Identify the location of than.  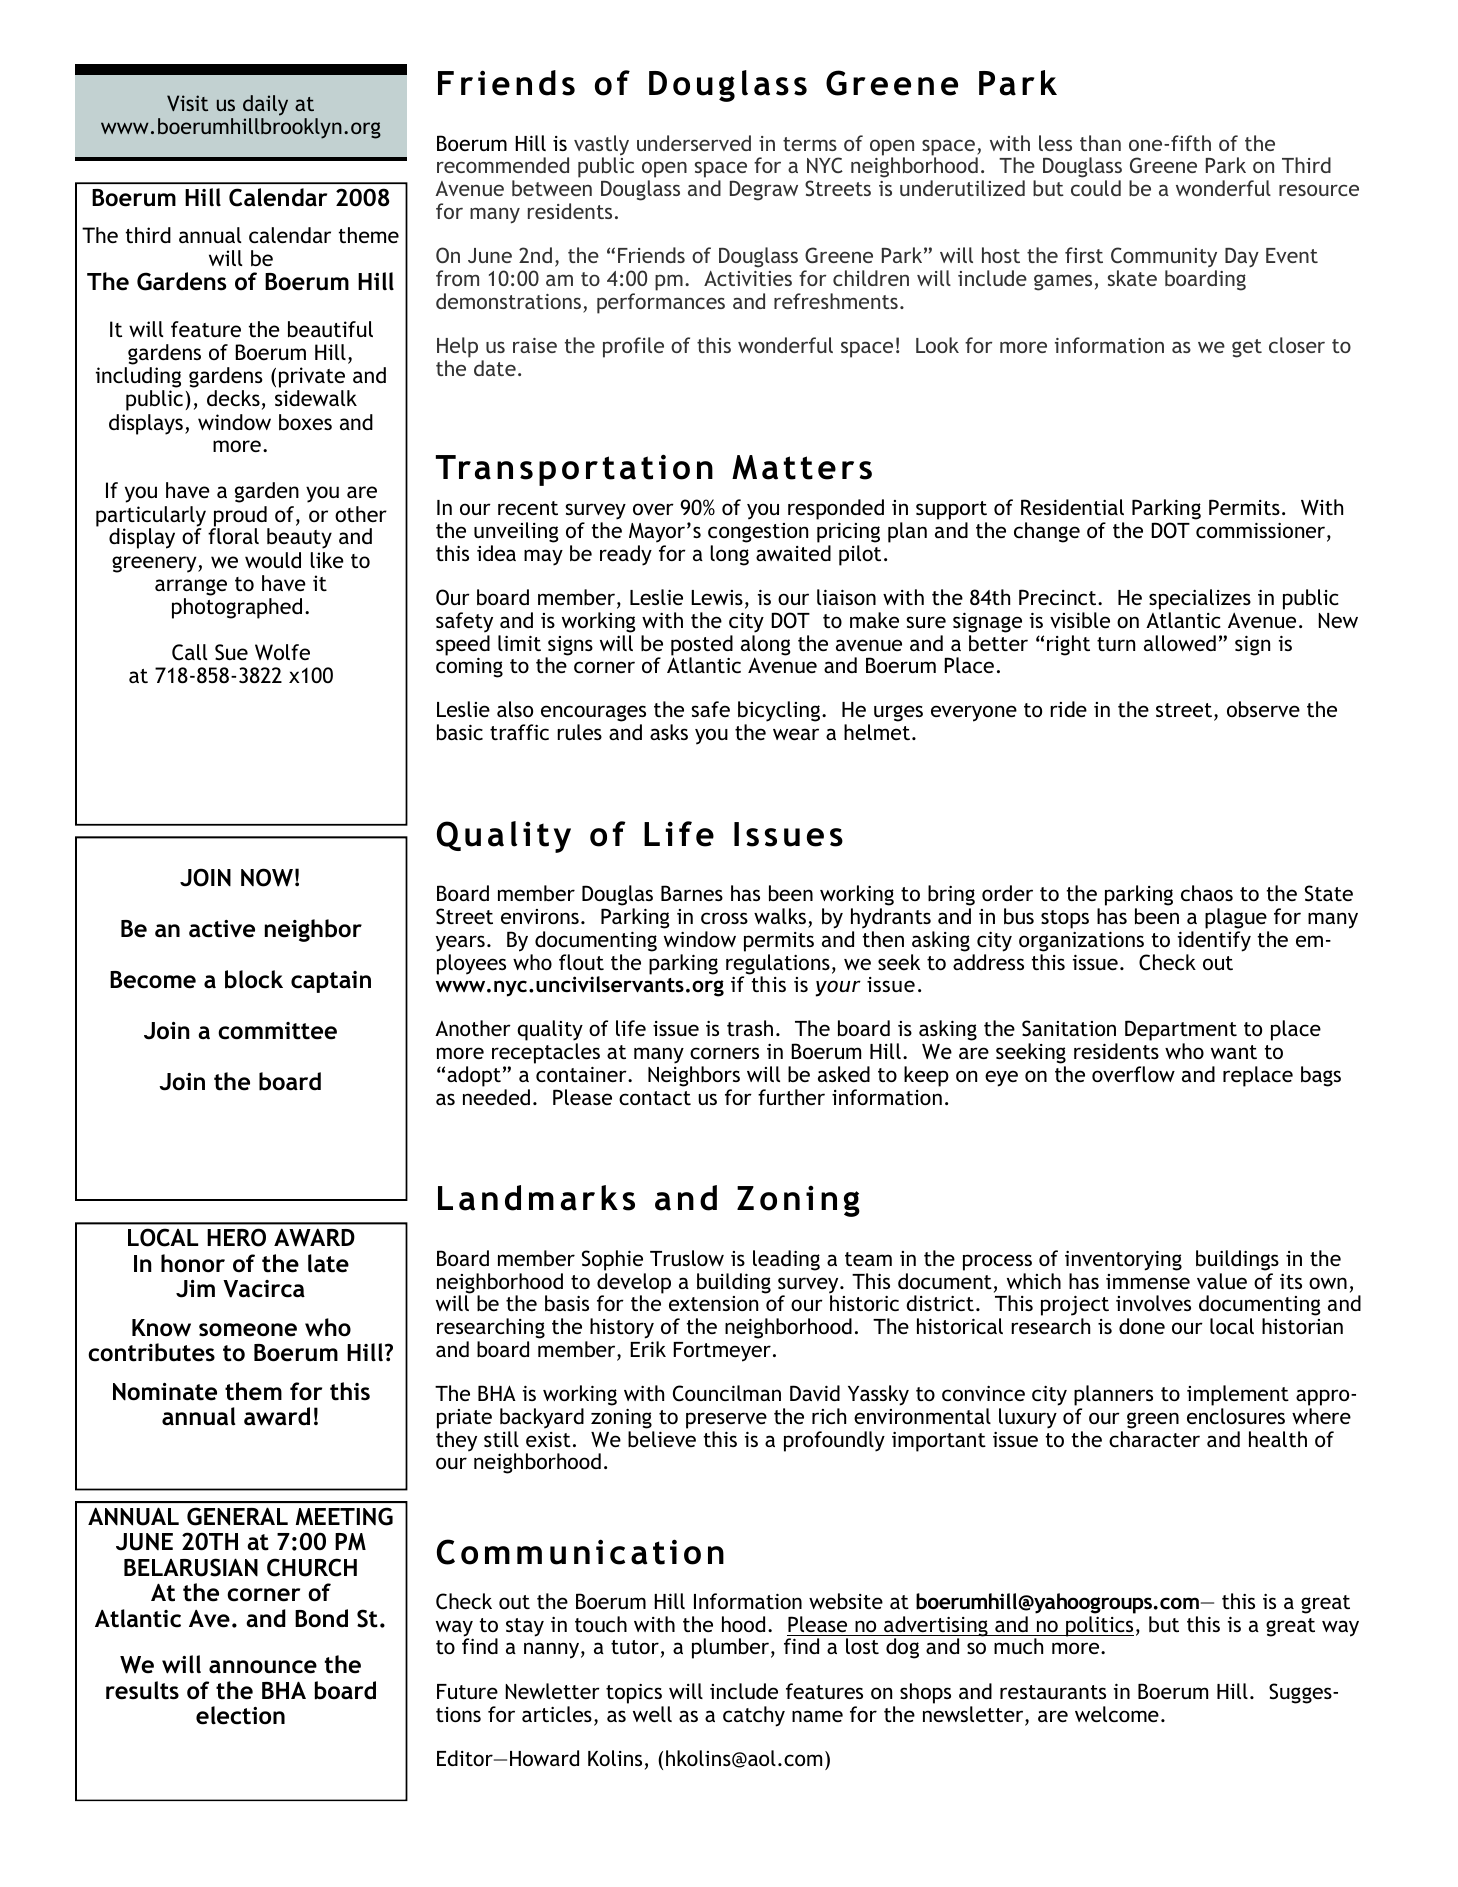
(1100, 143).
